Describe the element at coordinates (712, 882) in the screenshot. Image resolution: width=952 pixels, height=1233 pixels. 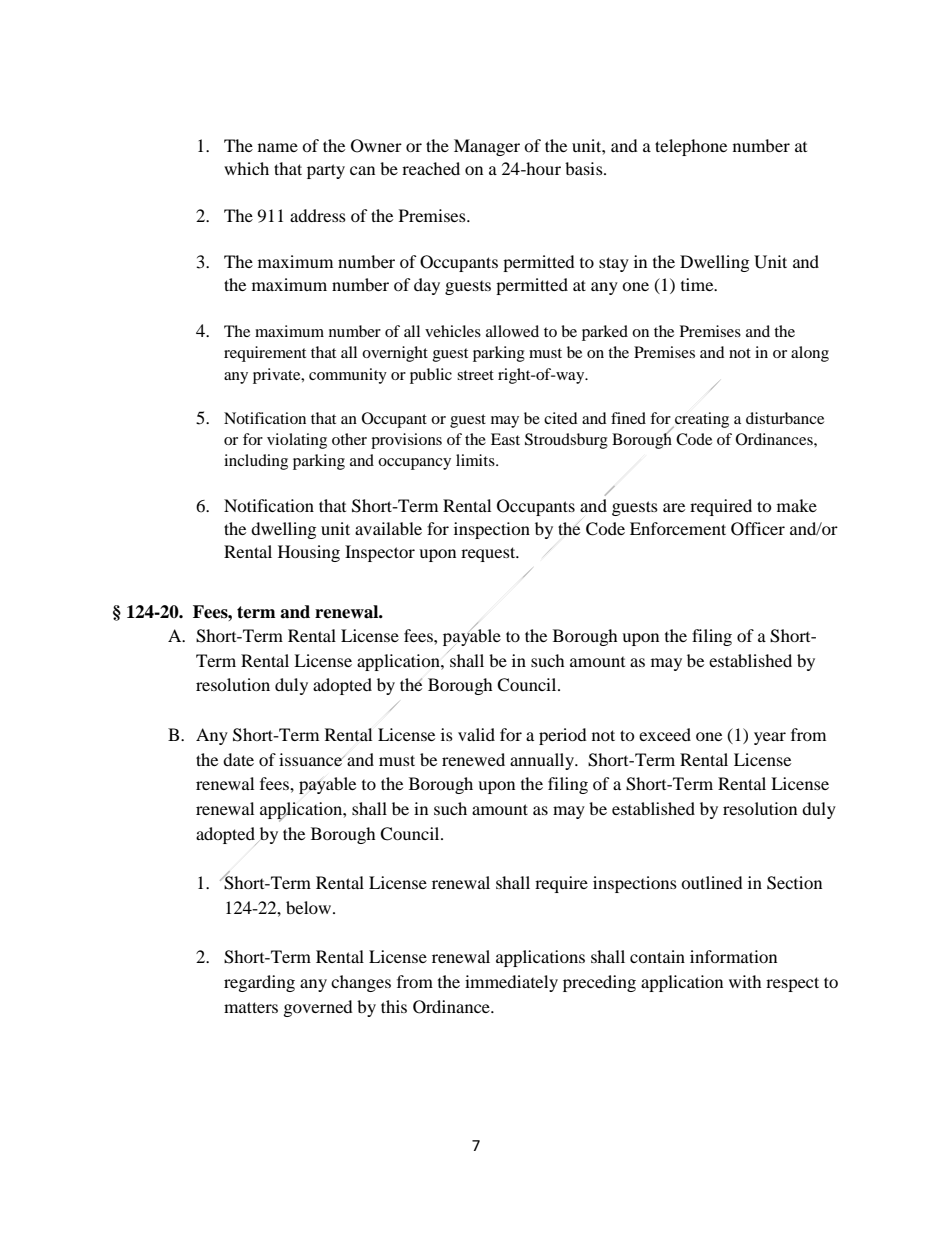
I see `outlined` at that location.
